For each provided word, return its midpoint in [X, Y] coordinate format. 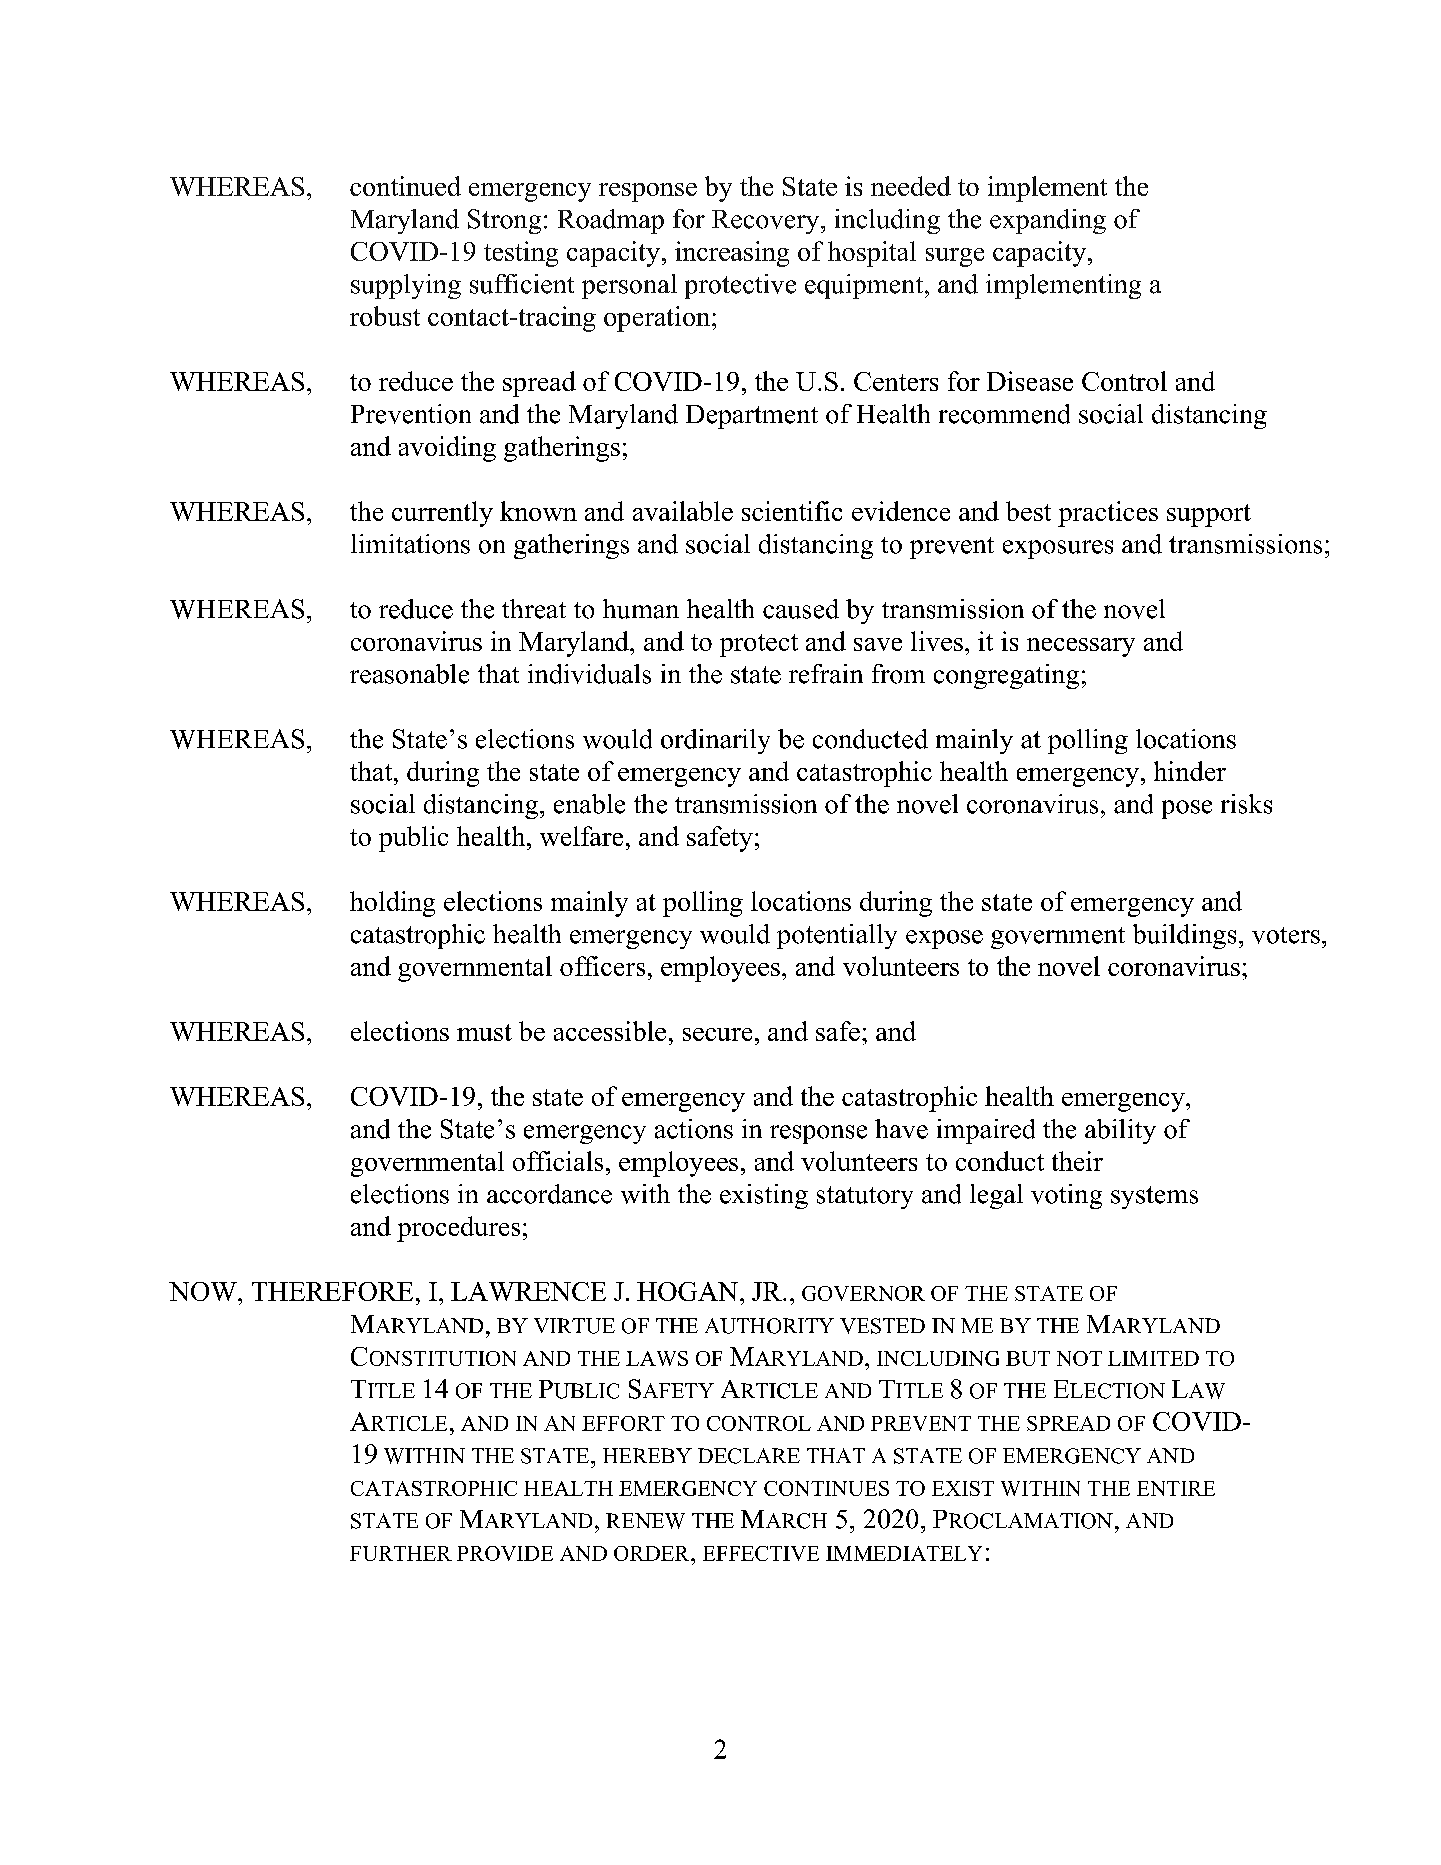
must [484, 1032]
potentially [837, 936]
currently [442, 514]
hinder [1190, 771]
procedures [458, 1229]
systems [1154, 1197]
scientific [792, 511]
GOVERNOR [863, 1293]
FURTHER [401, 1553]
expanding [1048, 221]
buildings [1184, 936]
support [1209, 515]
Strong [504, 221]
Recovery [767, 222]
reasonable [409, 674]
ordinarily [715, 741]
